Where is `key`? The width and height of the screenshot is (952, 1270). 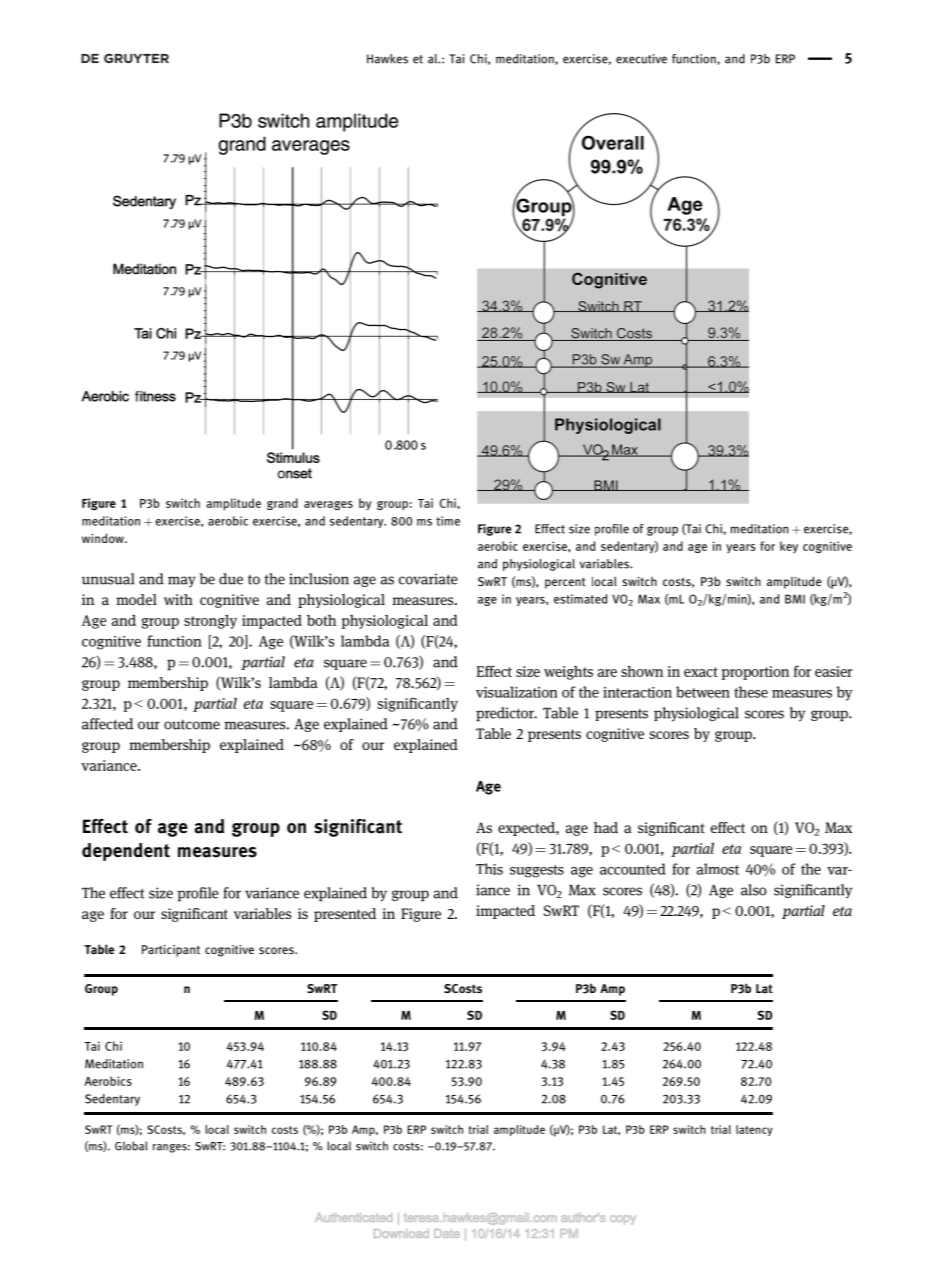 key is located at coordinates (789, 547).
